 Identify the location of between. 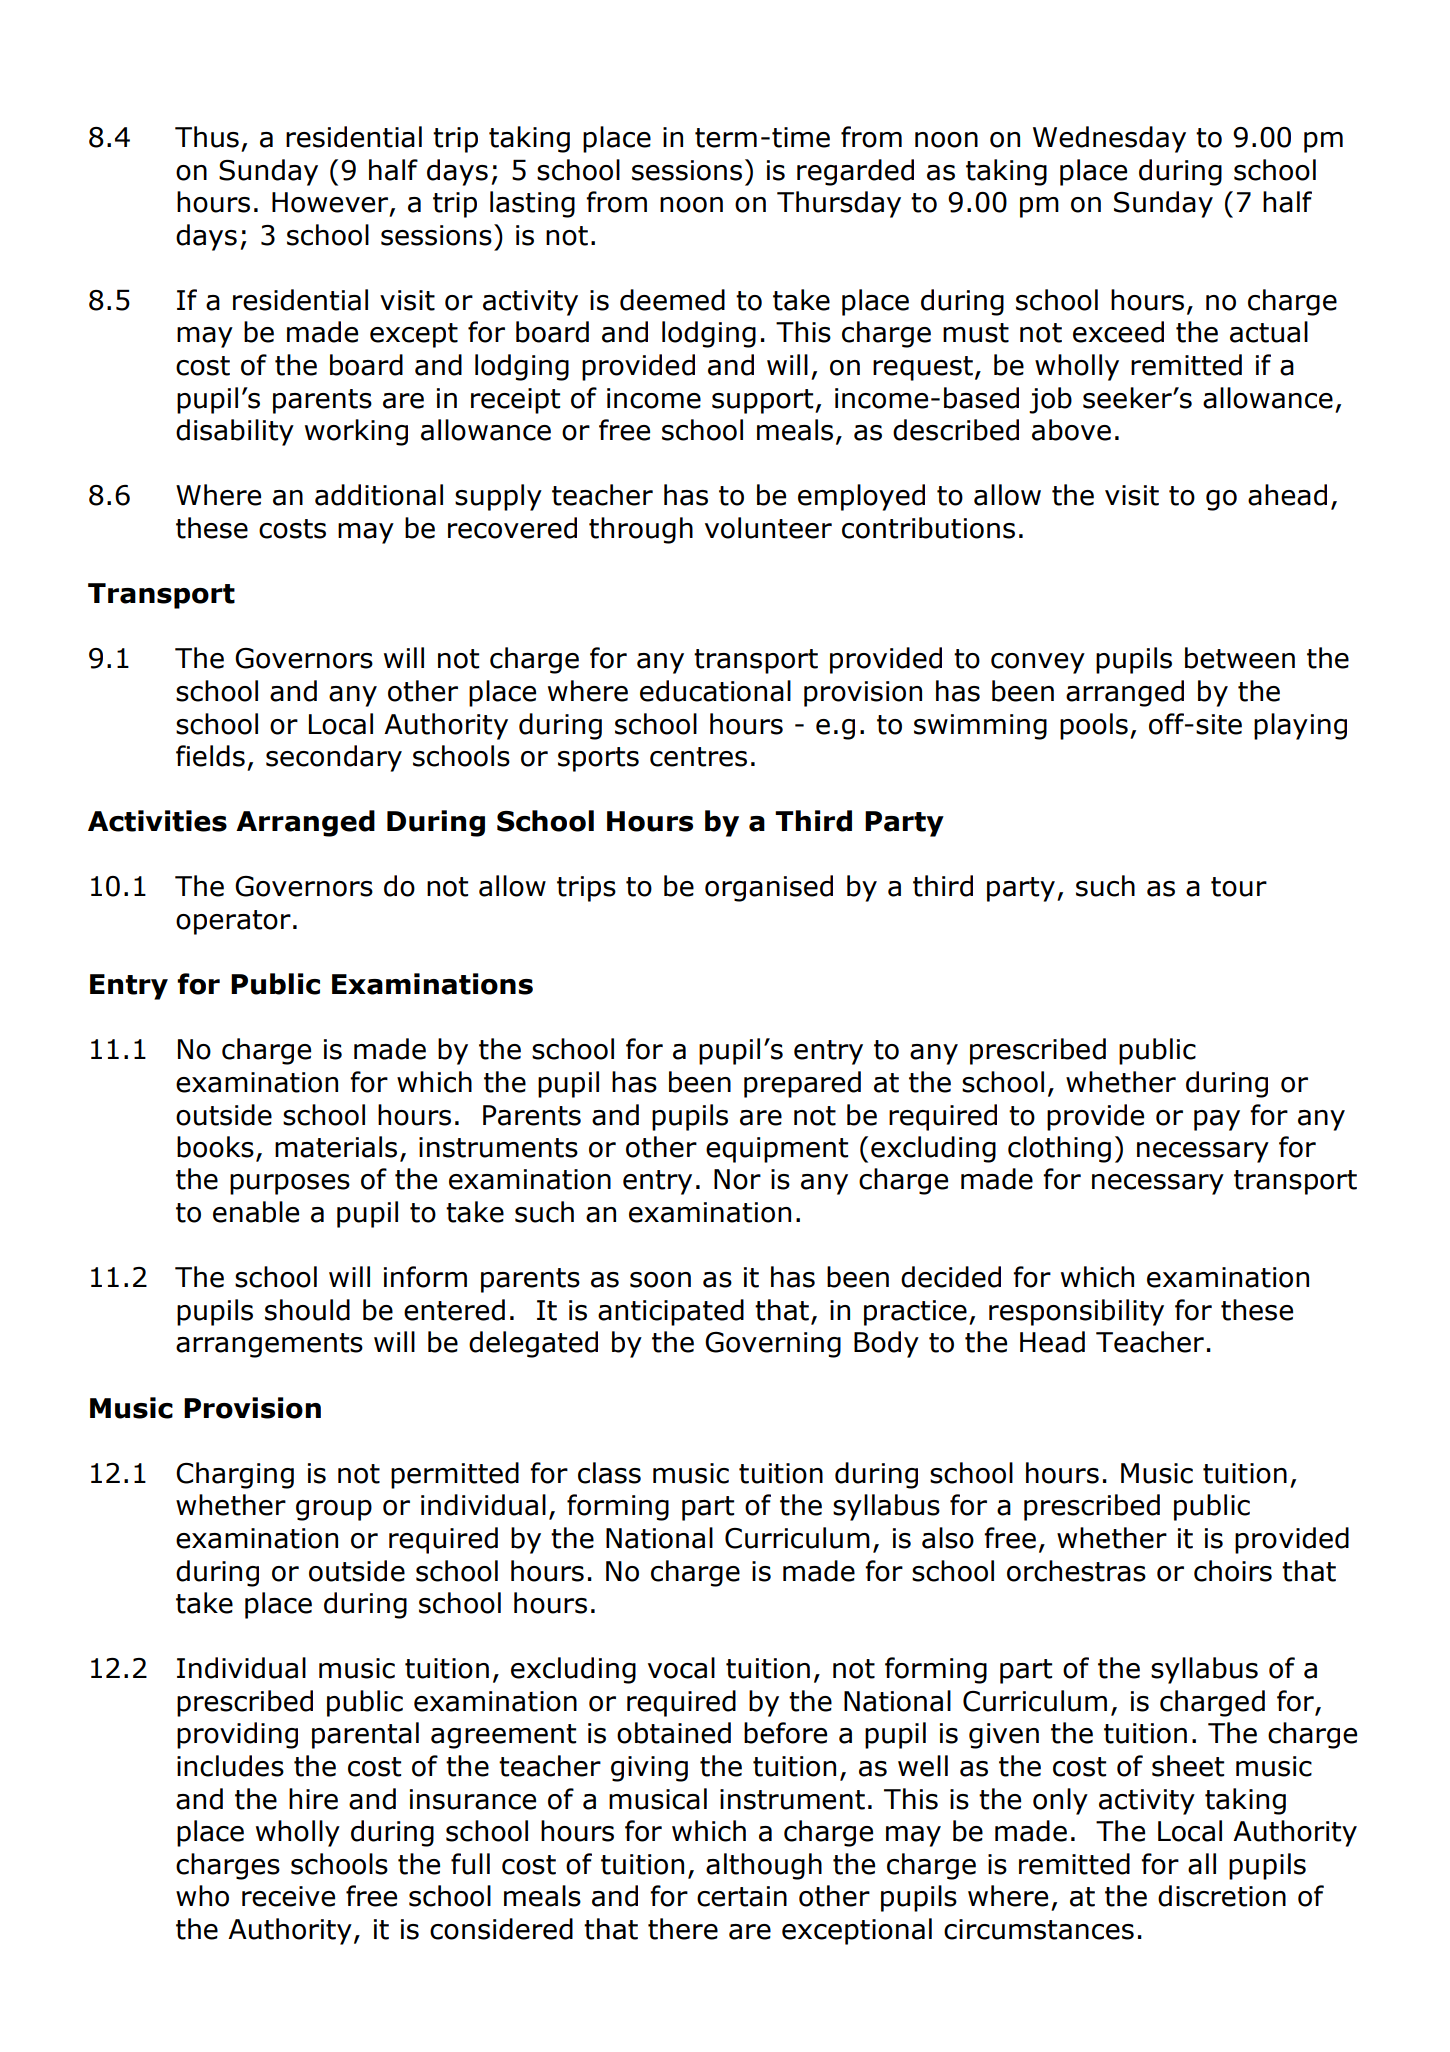
(1240, 658).
